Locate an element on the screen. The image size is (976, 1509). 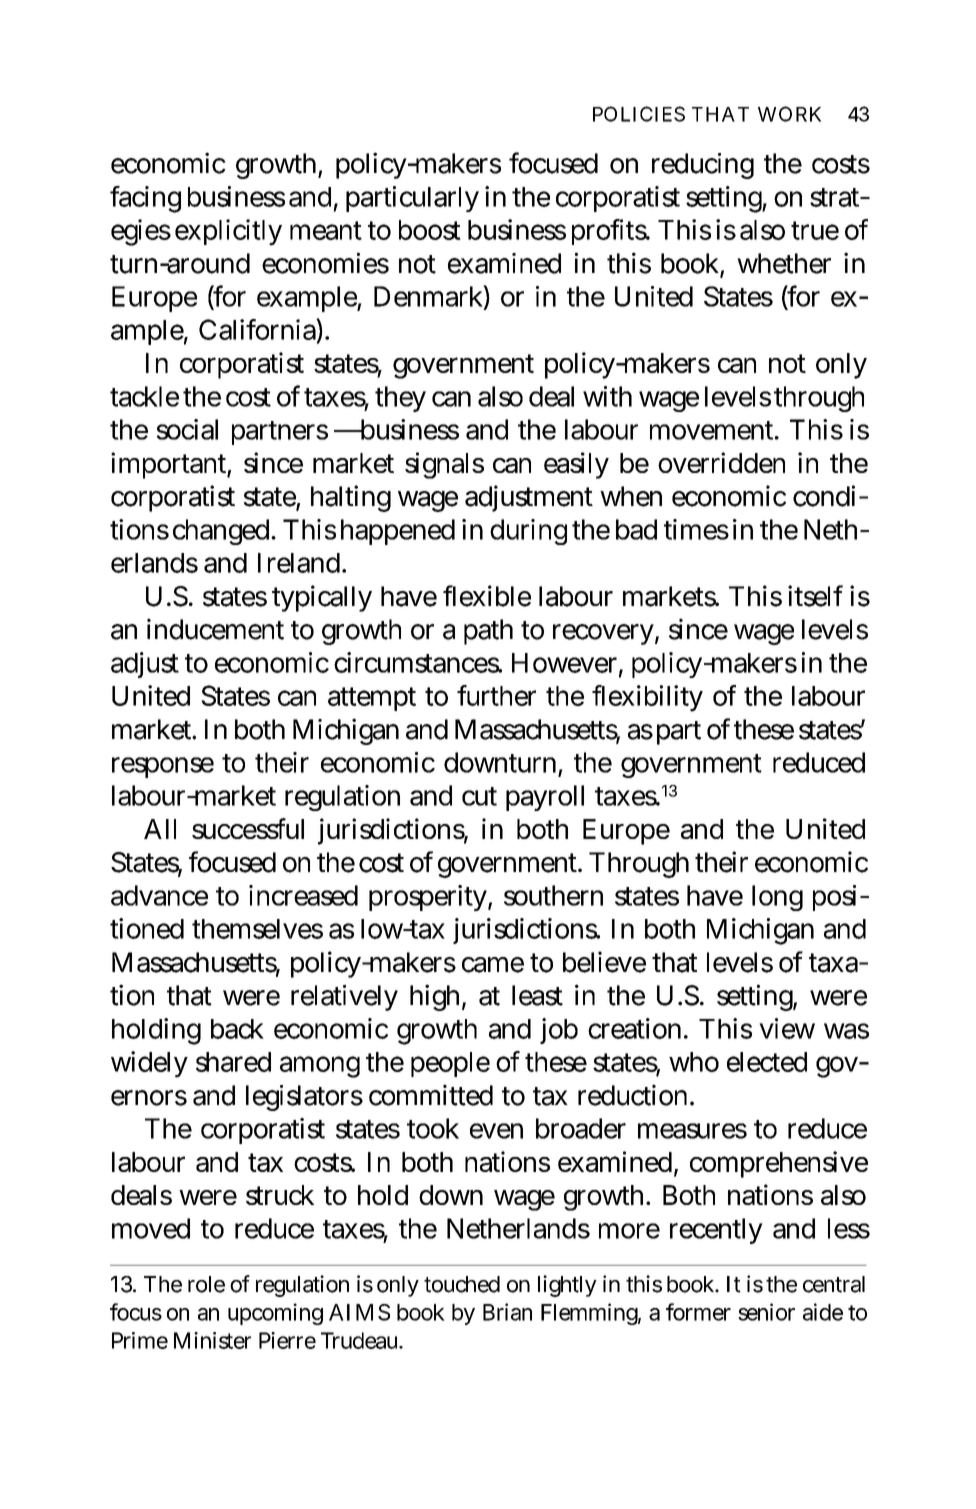
role is located at coordinates (206, 1284).
